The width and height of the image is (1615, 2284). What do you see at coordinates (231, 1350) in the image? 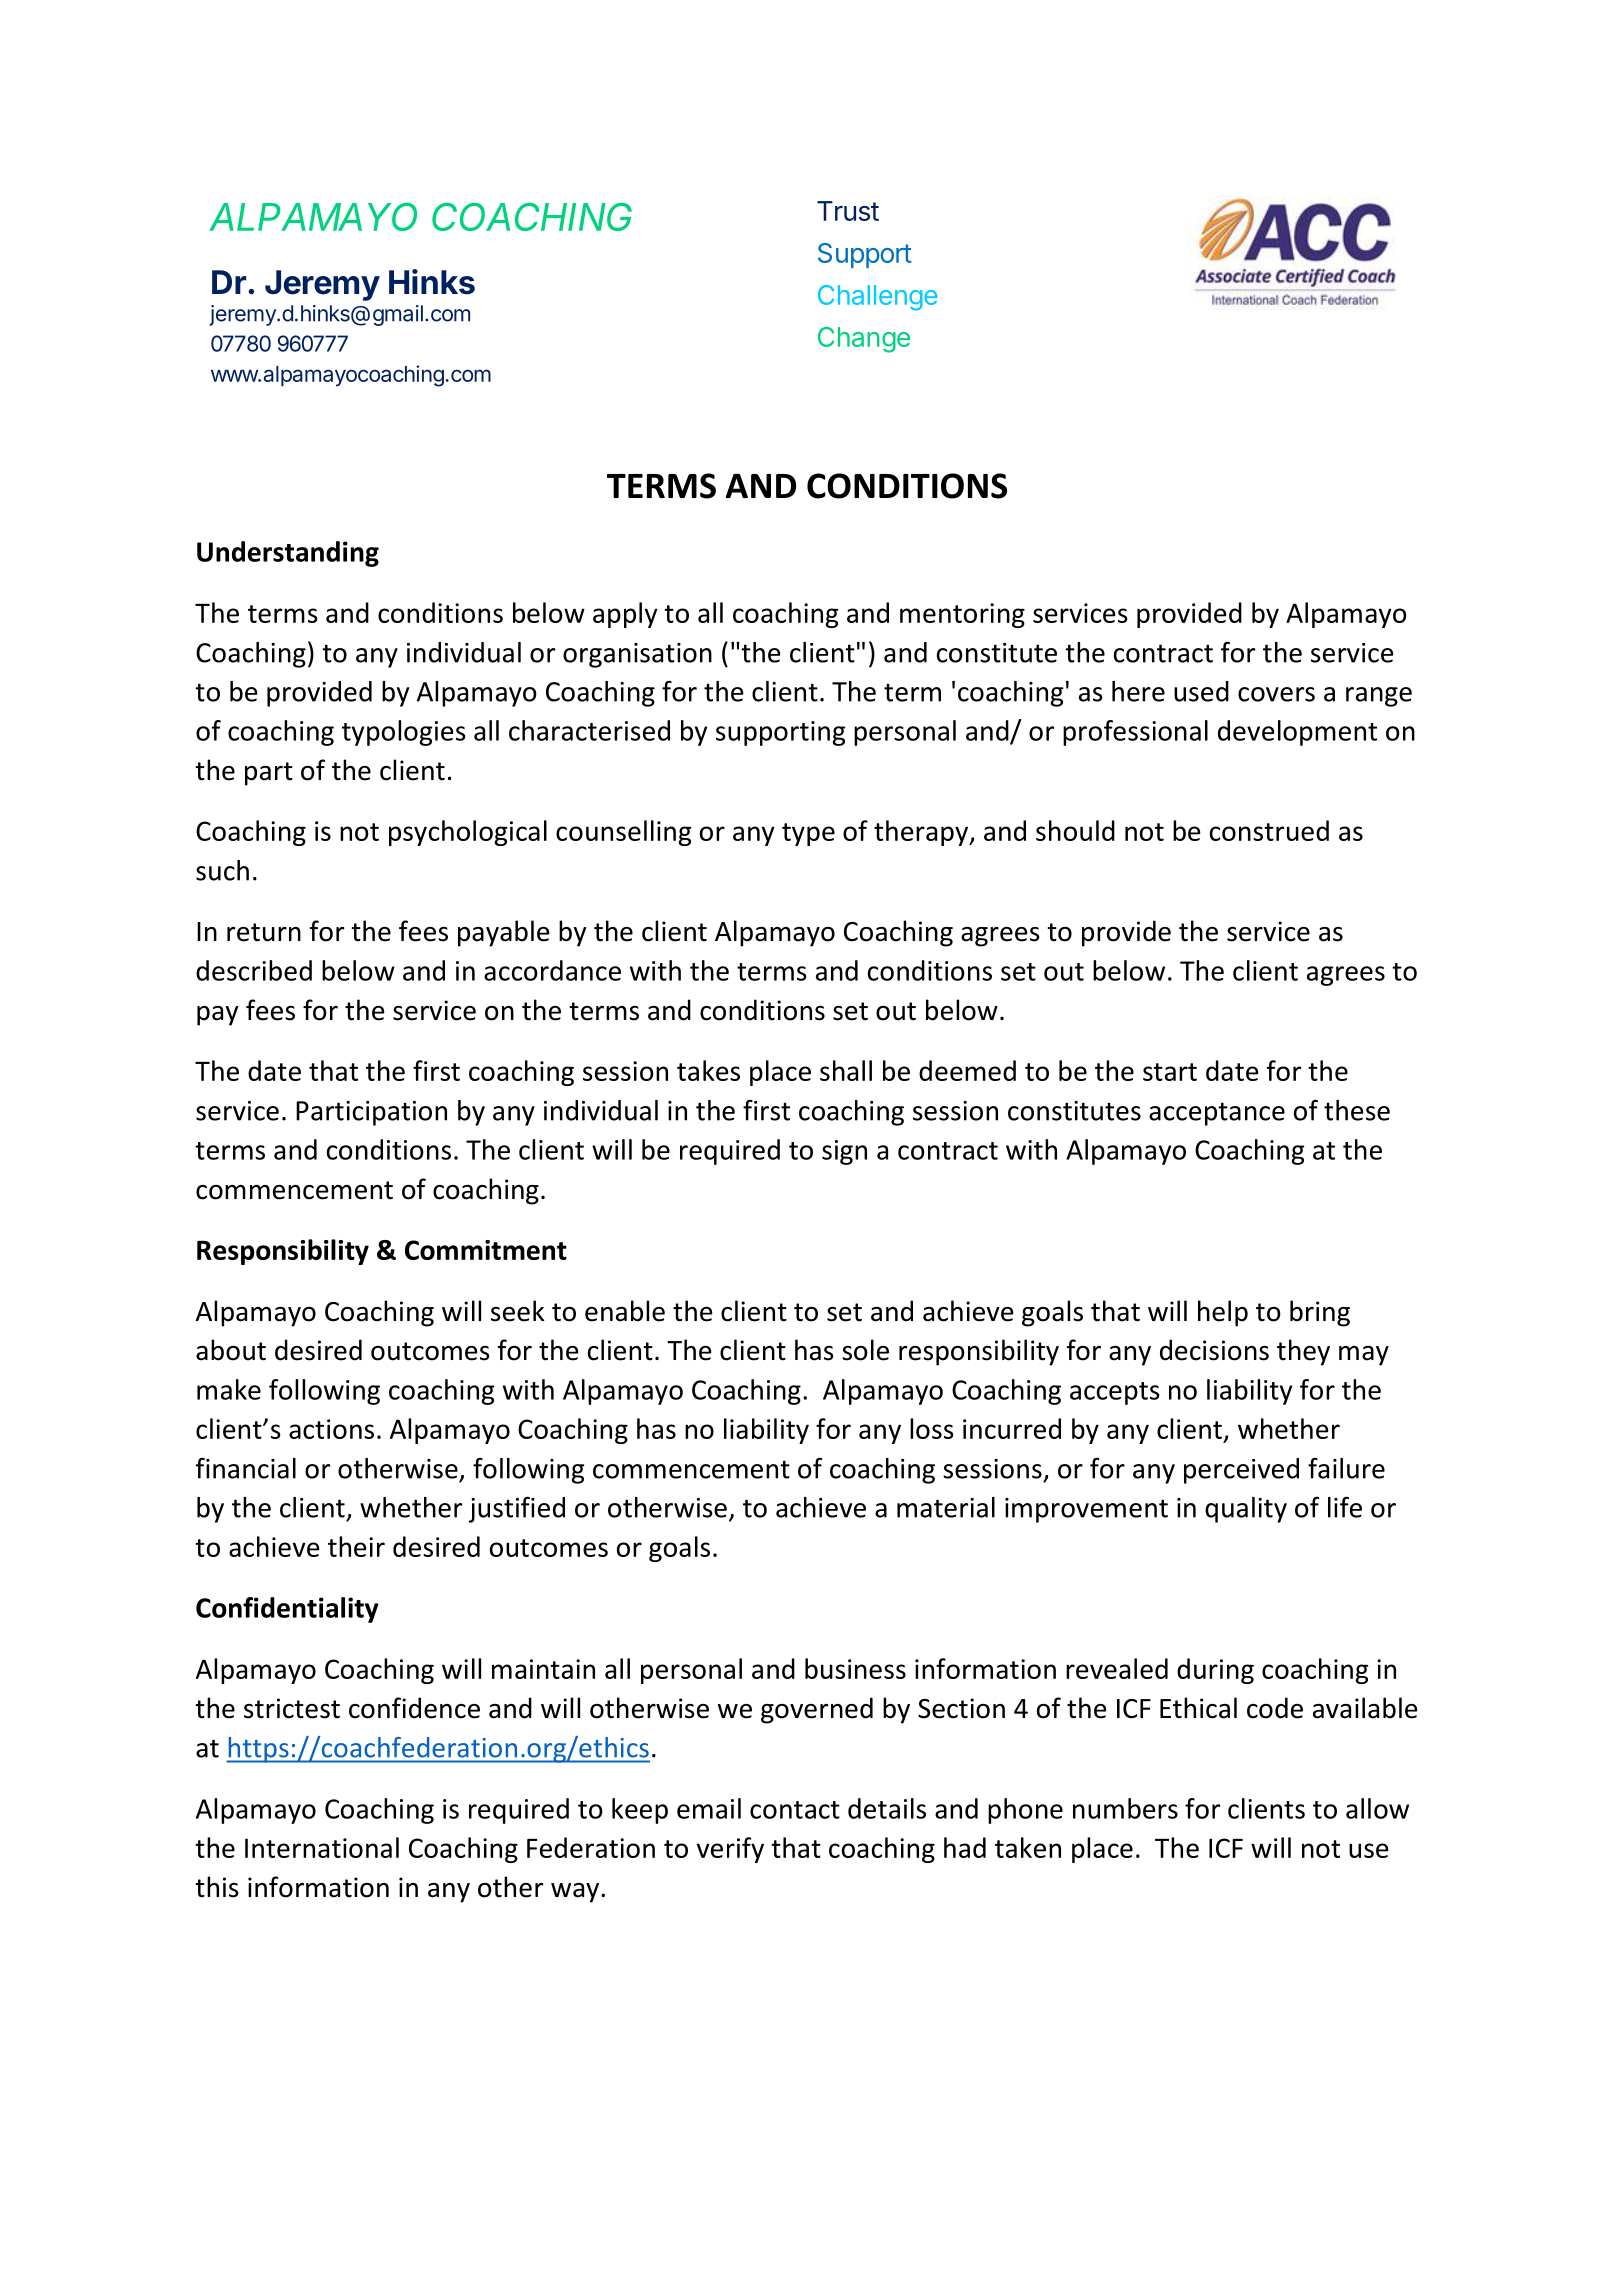
I see `about` at bounding box center [231, 1350].
